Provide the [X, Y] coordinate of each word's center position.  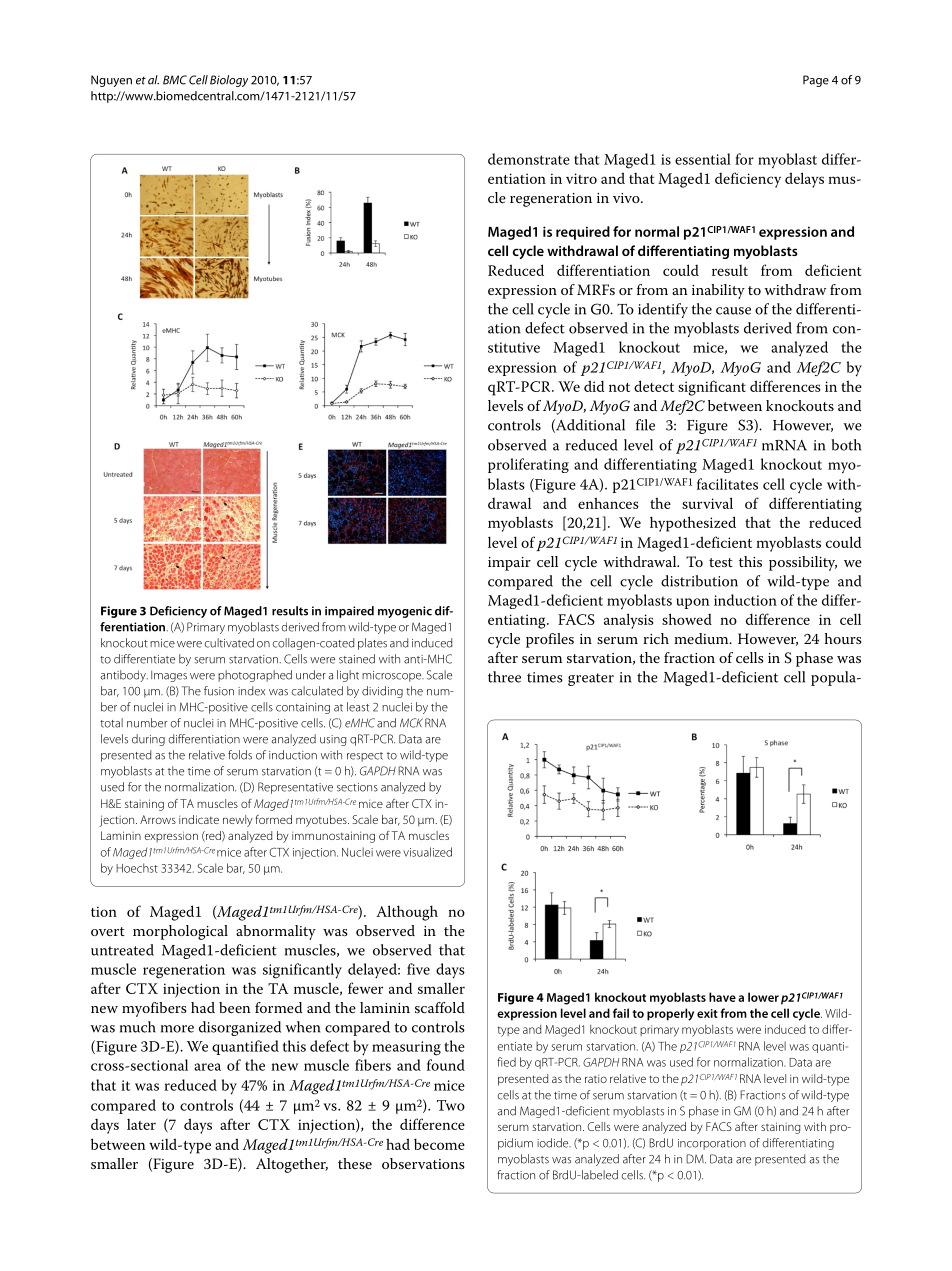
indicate [199, 819]
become [439, 1144]
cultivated [229, 643]
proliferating [528, 465]
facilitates [727, 484]
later [141, 1124]
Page [816, 81]
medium [702, 638]
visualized [427, 852]
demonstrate [529, 159]
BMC [175, 80]
